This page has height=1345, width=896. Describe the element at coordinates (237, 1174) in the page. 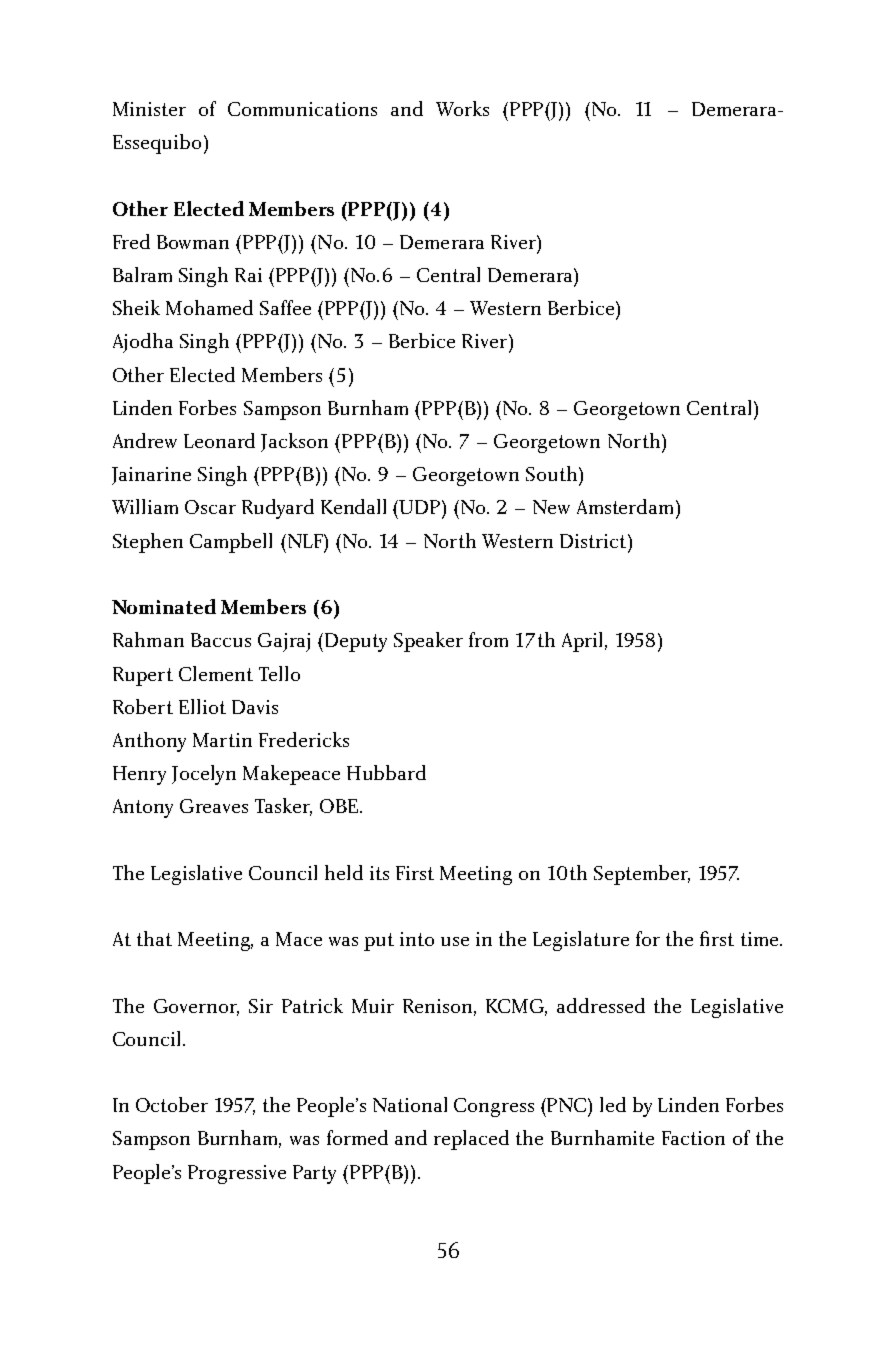

I see `Progressive` at that location.
